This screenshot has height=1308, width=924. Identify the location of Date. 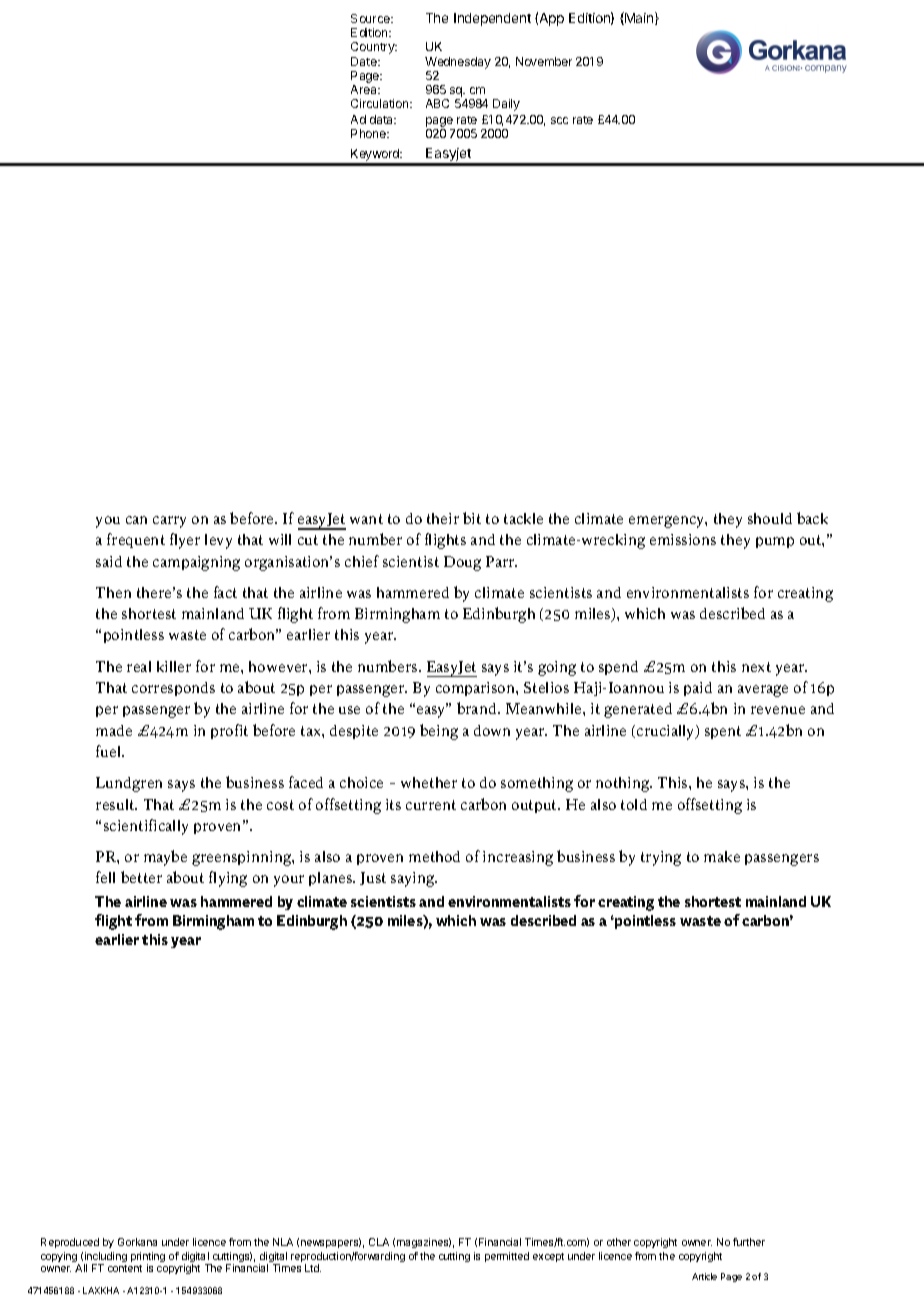
(365, 61).
